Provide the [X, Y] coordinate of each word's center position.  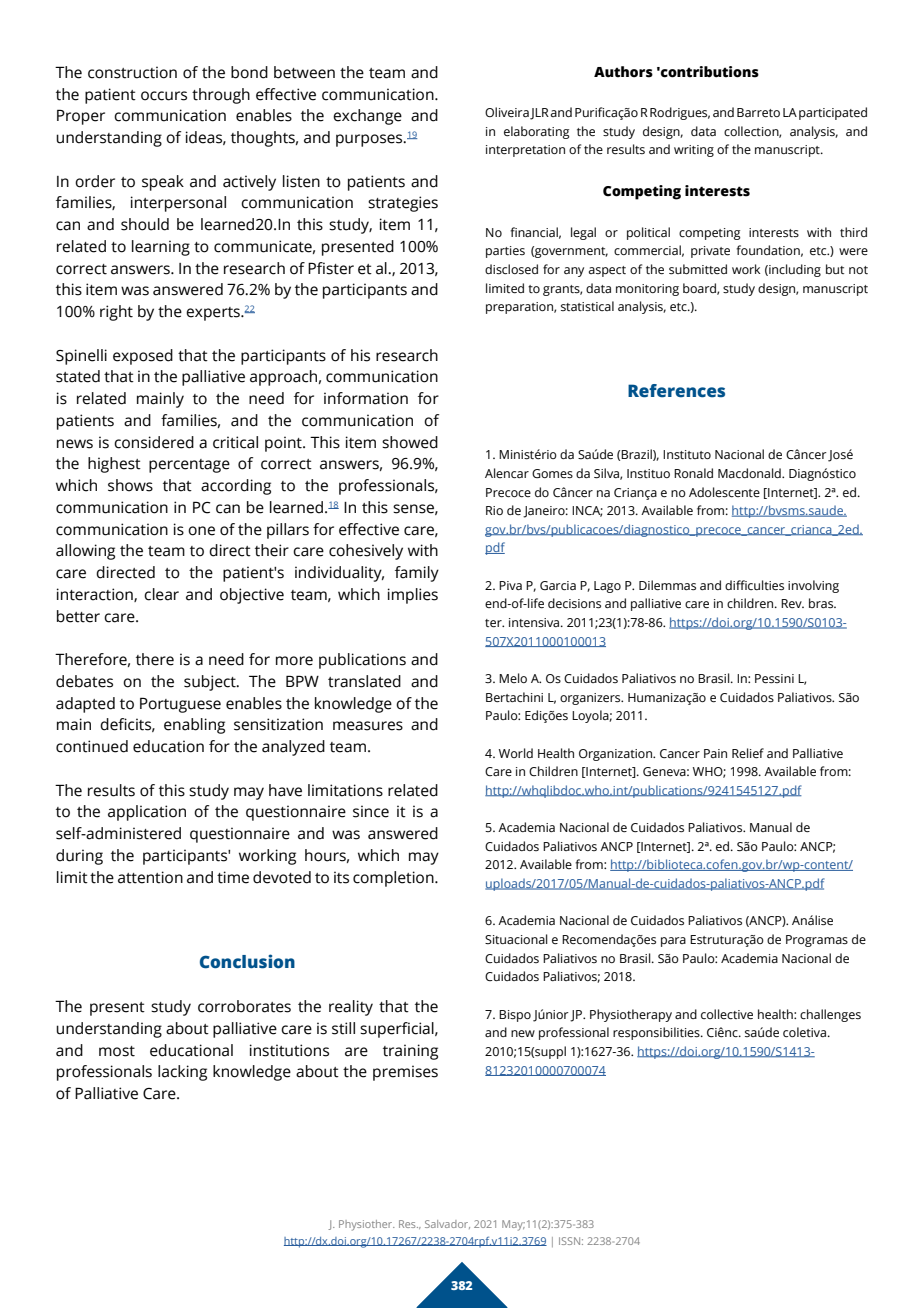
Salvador [447, 1224]
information [366, 398]
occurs [164, 96]
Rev [792, 603]
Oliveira [507, 112]
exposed [143, 357]
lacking [182, 1073]
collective [727, 1014]
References [676, 391]
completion [394, 879]
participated [833, 113]
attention [150, 877]
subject [211, 683]
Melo [513, 678]
